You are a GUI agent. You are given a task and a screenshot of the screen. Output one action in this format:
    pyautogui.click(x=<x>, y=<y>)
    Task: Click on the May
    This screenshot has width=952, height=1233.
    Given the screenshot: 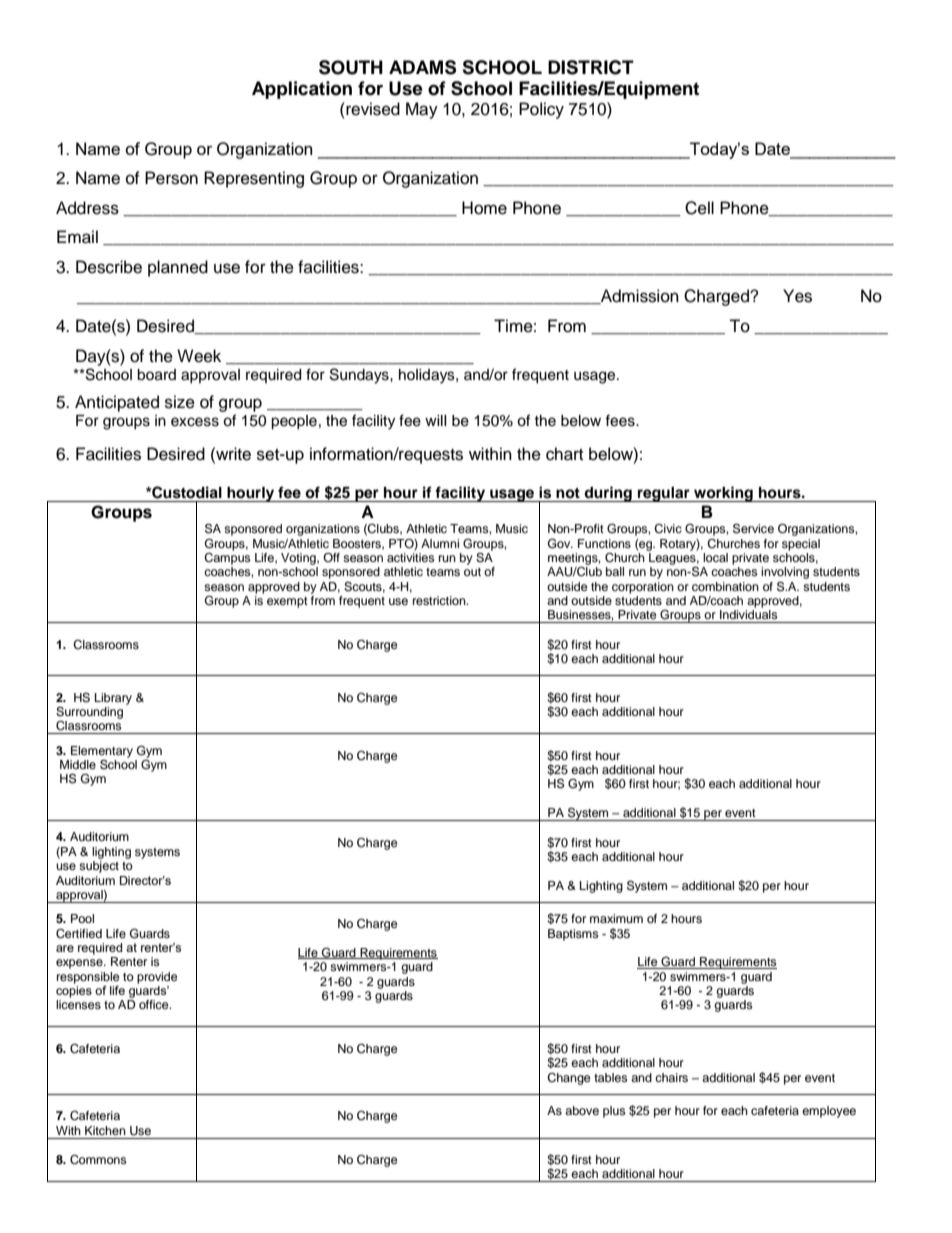 What is the action you would take?
    pyautogui.click(x=422, y=110)
